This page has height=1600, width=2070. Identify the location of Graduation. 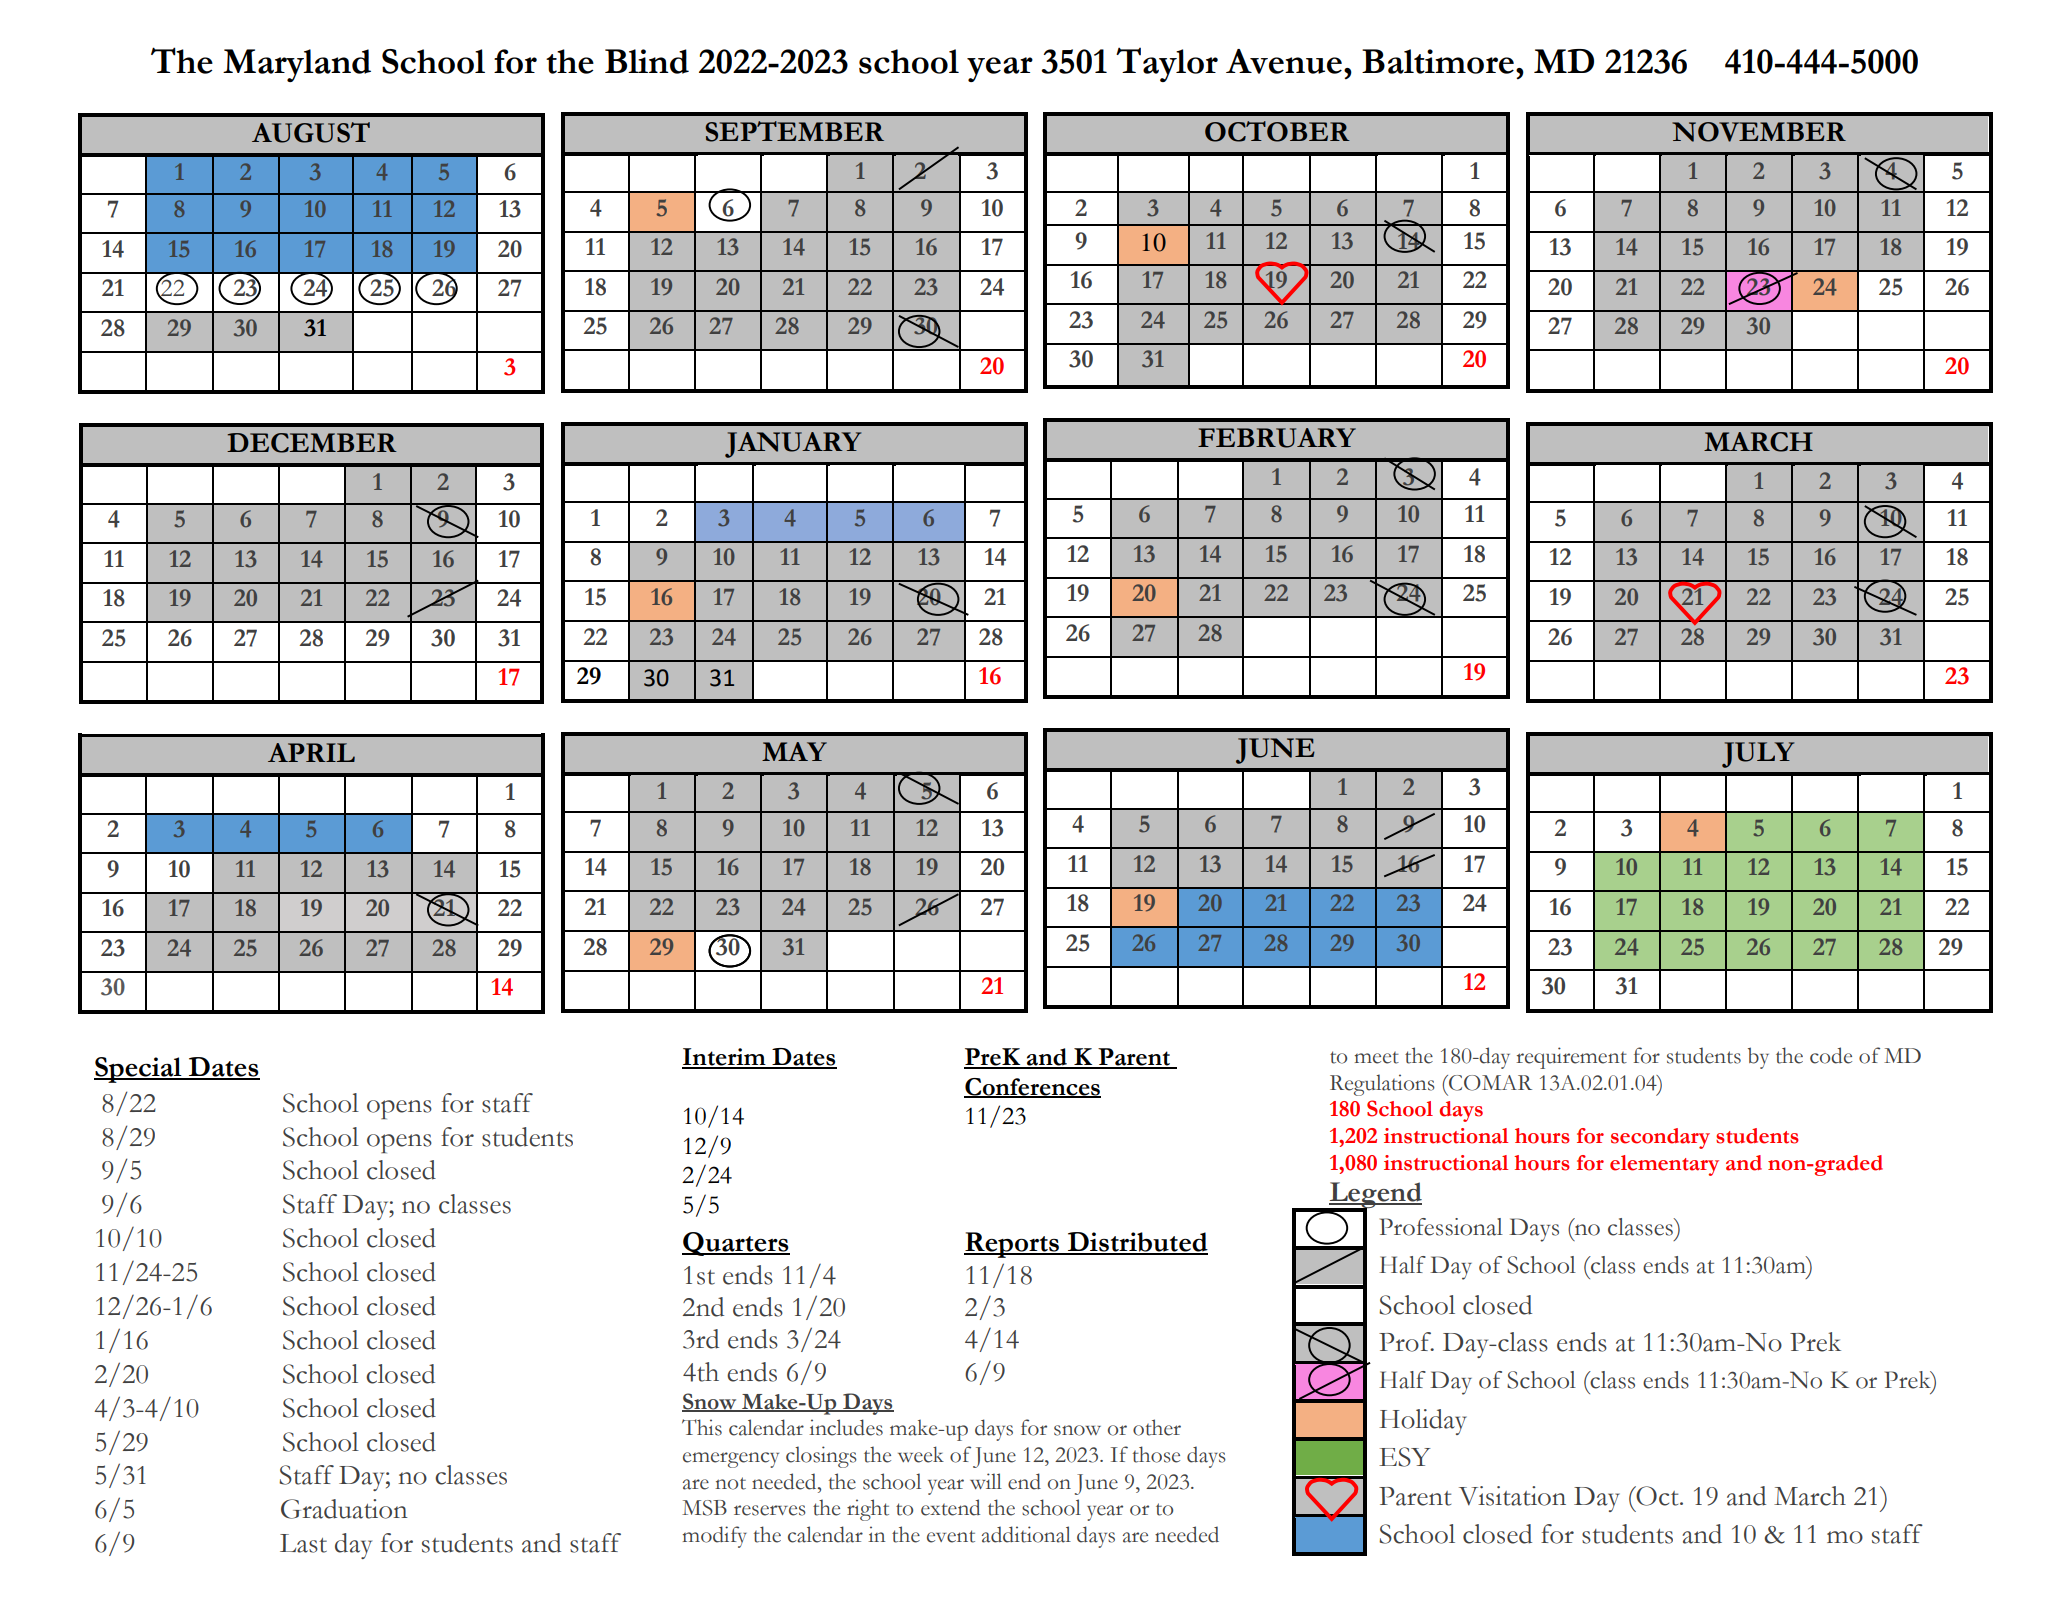
(344, 1509).
